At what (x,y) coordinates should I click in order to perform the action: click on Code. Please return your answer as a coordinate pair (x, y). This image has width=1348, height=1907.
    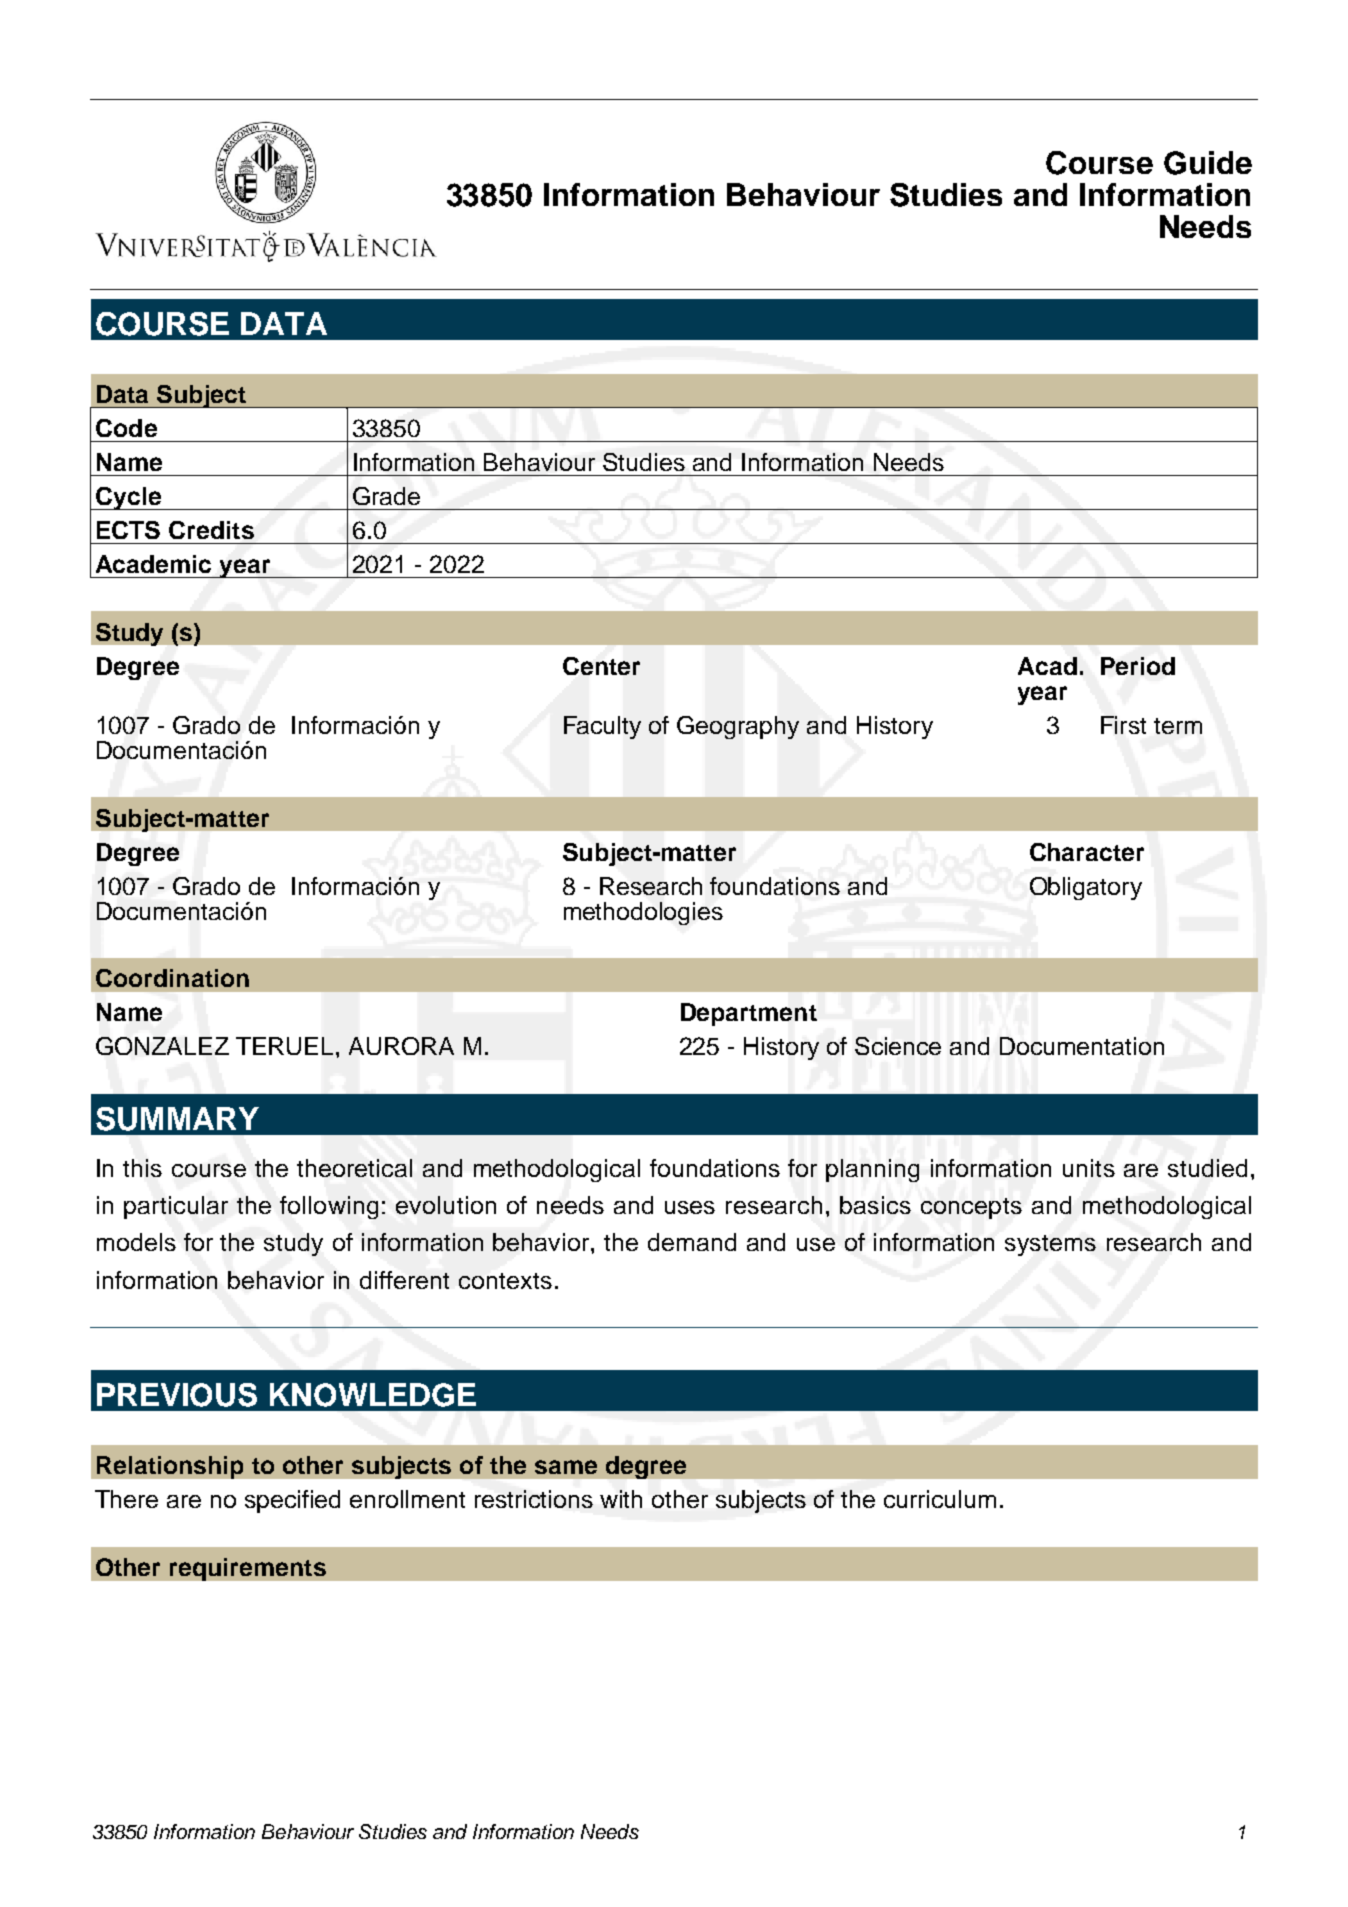
    Looking at the image, I should click on (126, 428).
